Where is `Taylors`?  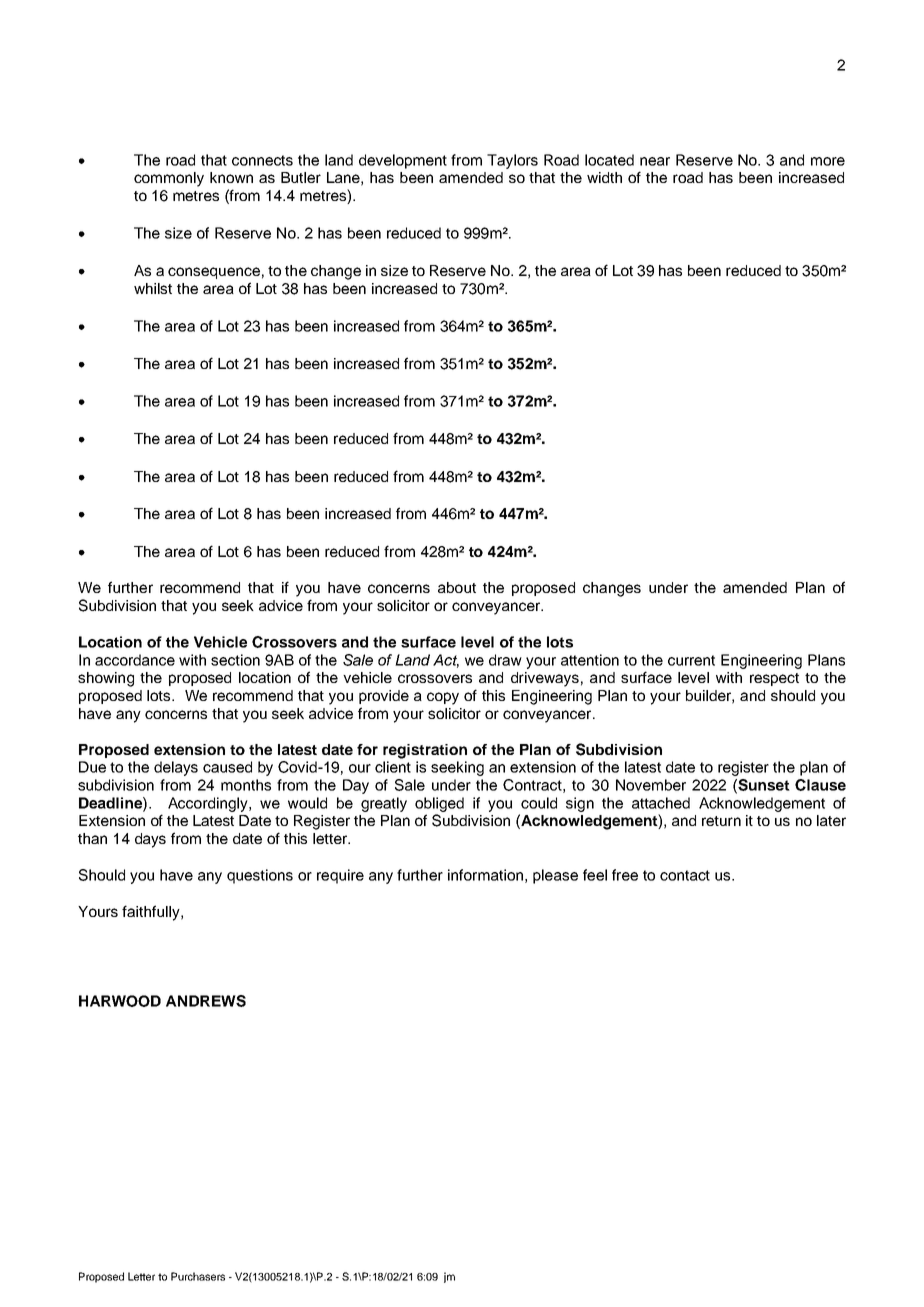 Taylors is located at coordinates (512, 161).
